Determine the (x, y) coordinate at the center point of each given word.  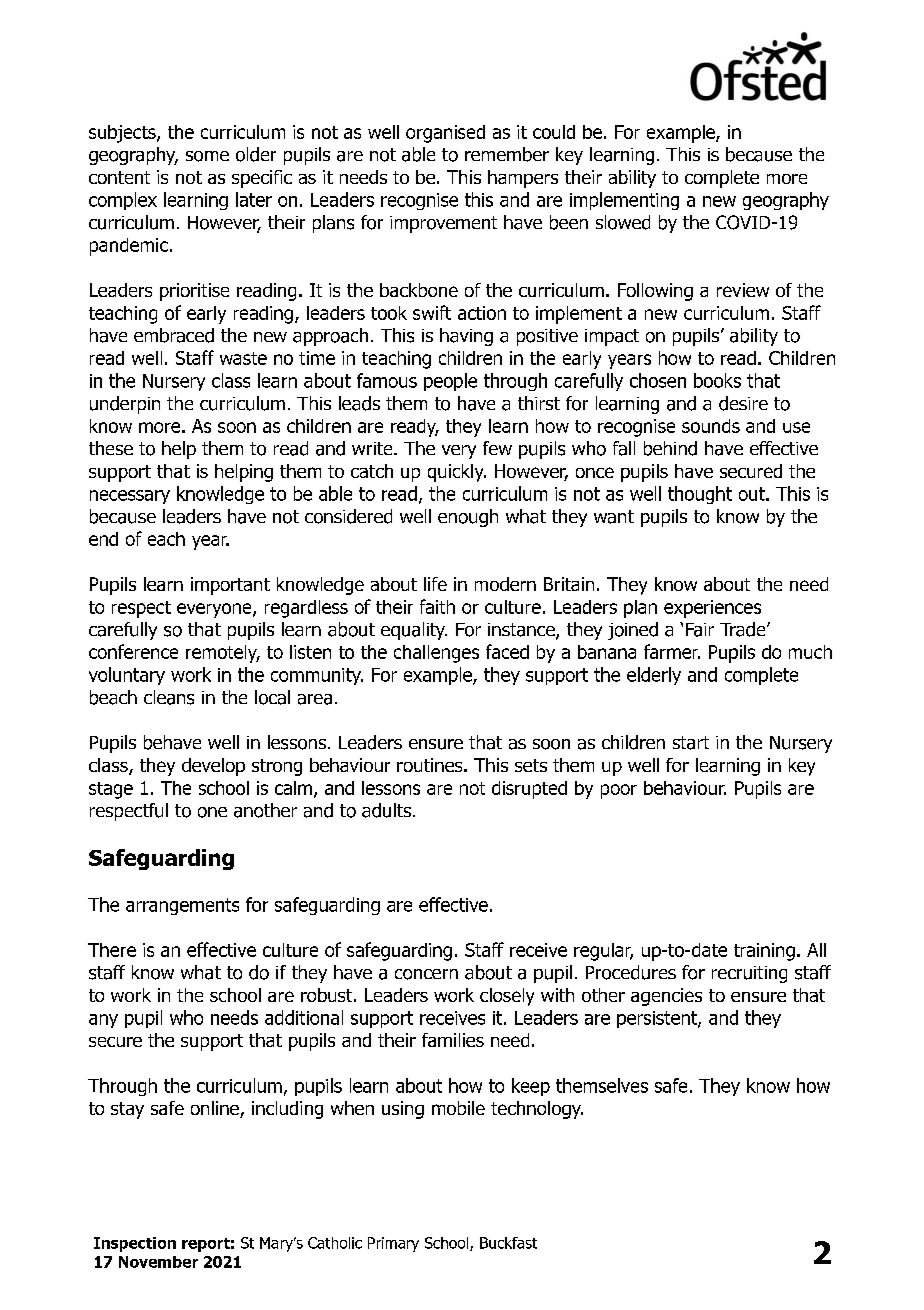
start (691, 743)
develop (213, 767)
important (230, 586)
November (158, 1262)
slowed (623, 222)
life (435, 584)
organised (445, 134)
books (717, 380)
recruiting (749, 974)
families (453, 1040)
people (450, 382)
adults (388, 810)
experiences (712, 609)
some (207, 156)
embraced (174, 335)
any (103, 1021)
